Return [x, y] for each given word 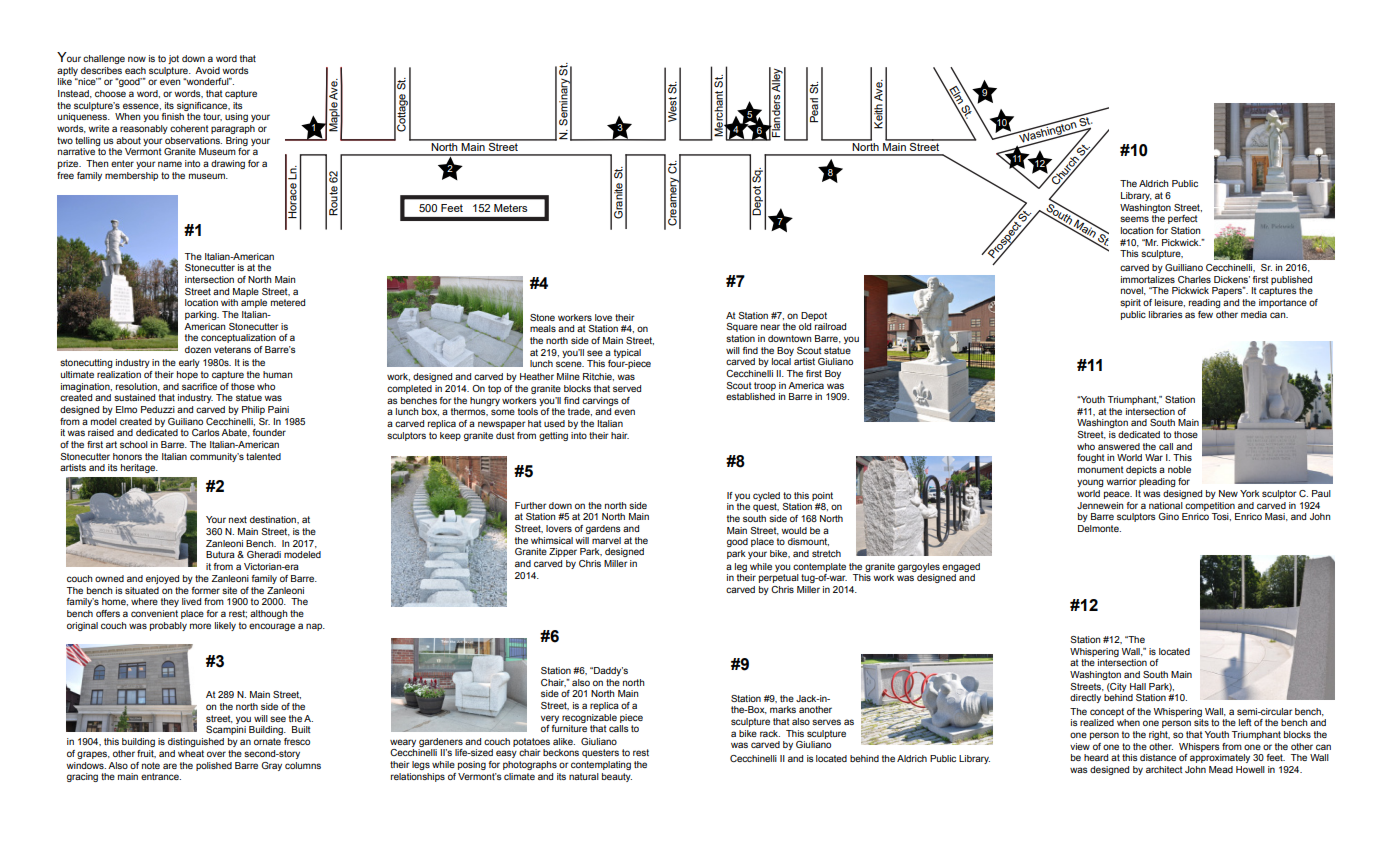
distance [1158, 757]
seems [1134, 219]
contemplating [601, 765]
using [236, 117]
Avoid [207, 70]
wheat [191, 753]
